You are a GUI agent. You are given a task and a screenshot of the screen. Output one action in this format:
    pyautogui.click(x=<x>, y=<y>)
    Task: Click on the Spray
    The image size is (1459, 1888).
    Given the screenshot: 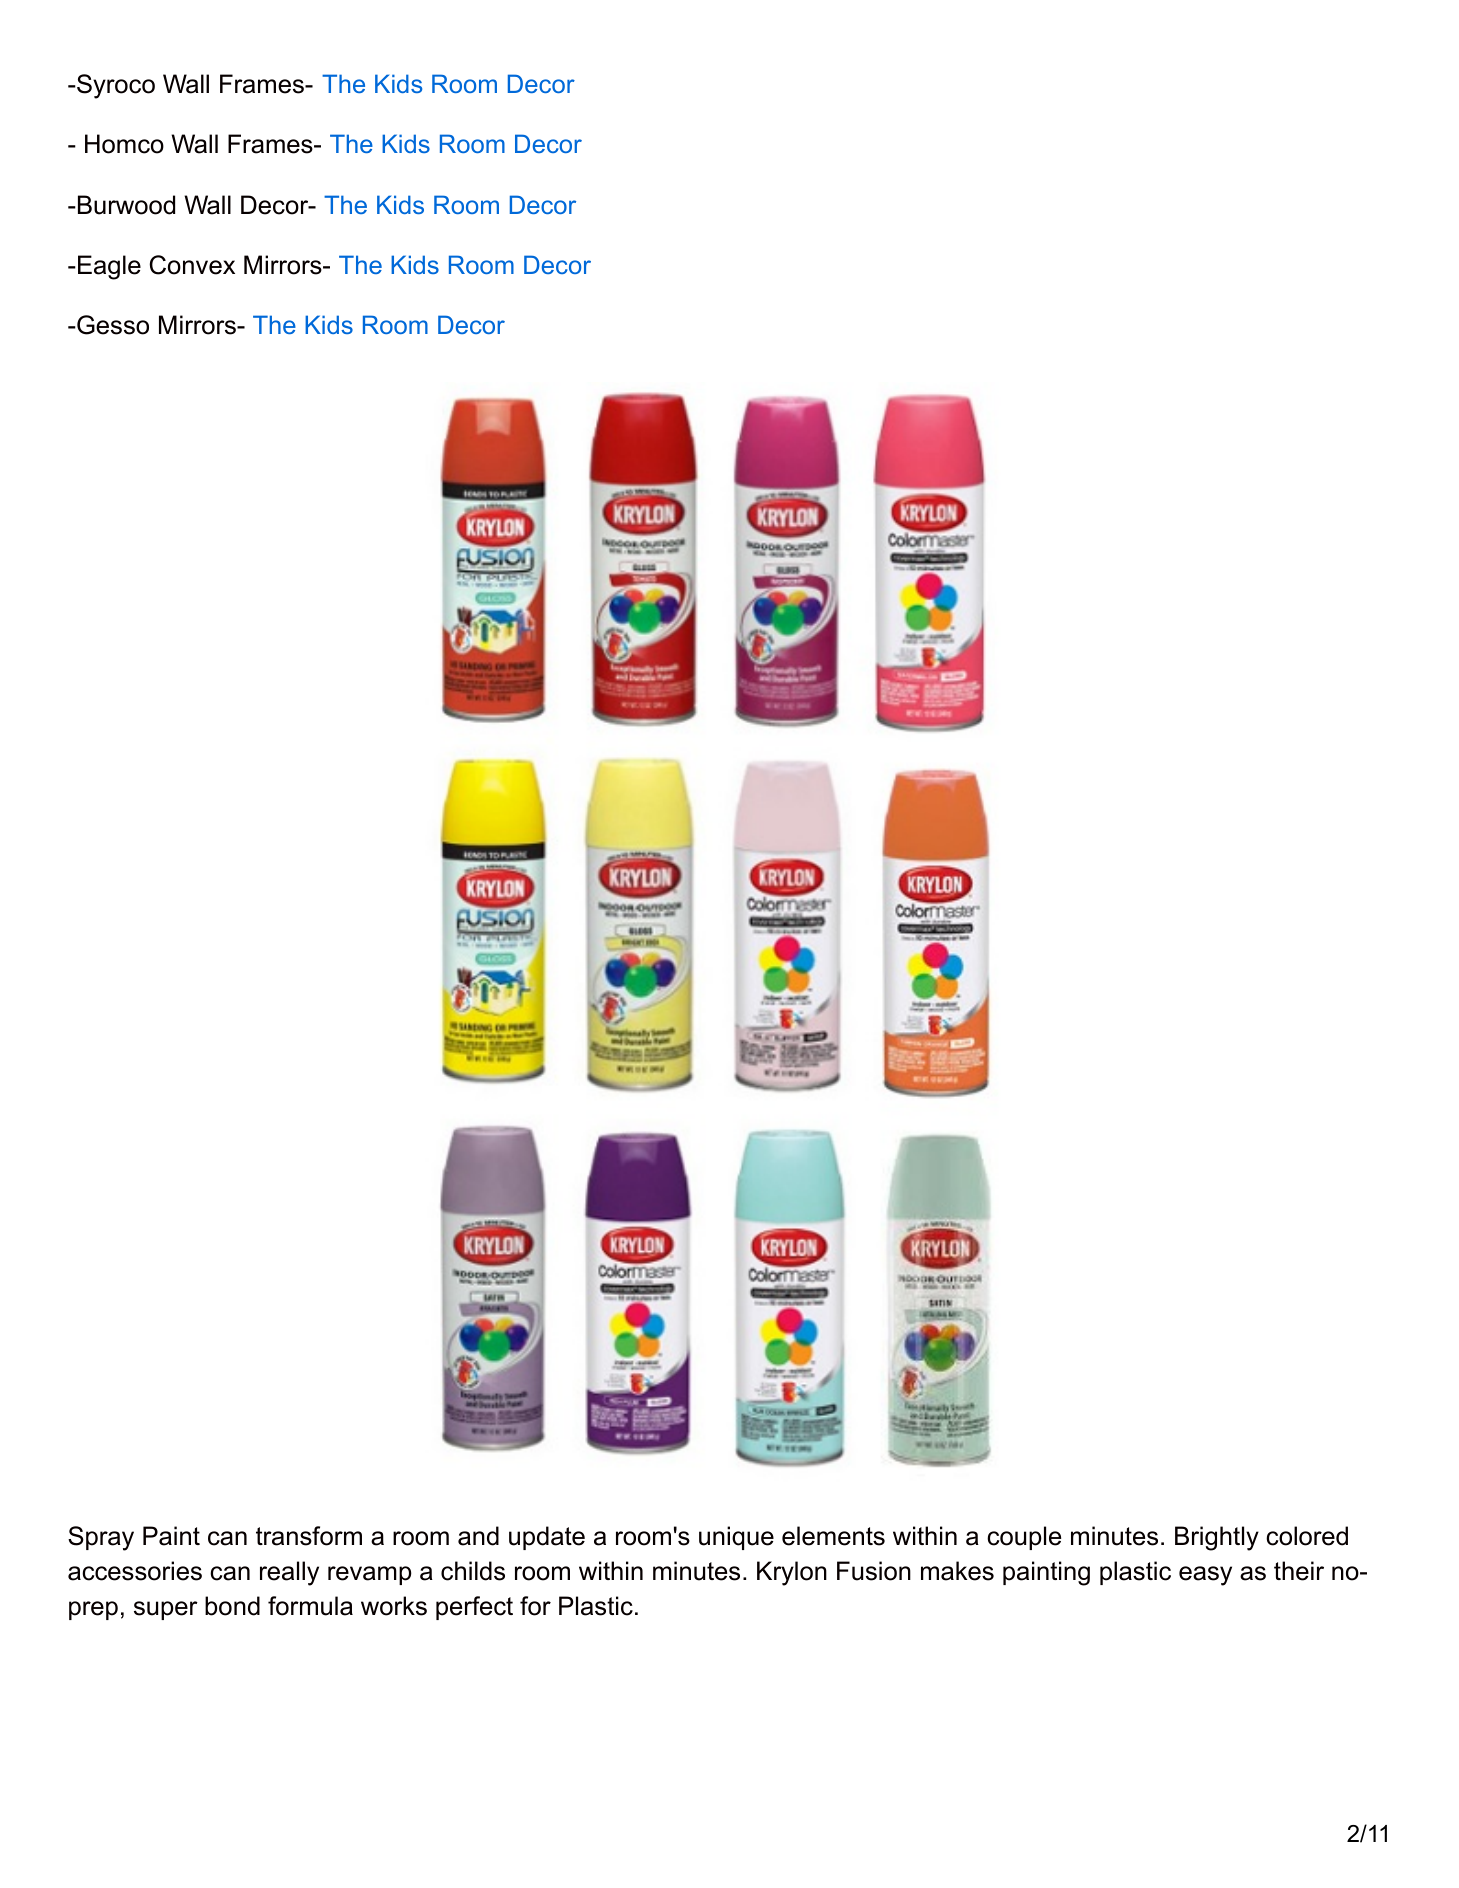 What is the action you would take?
    pyautogui.click(x=101, y=1538)
